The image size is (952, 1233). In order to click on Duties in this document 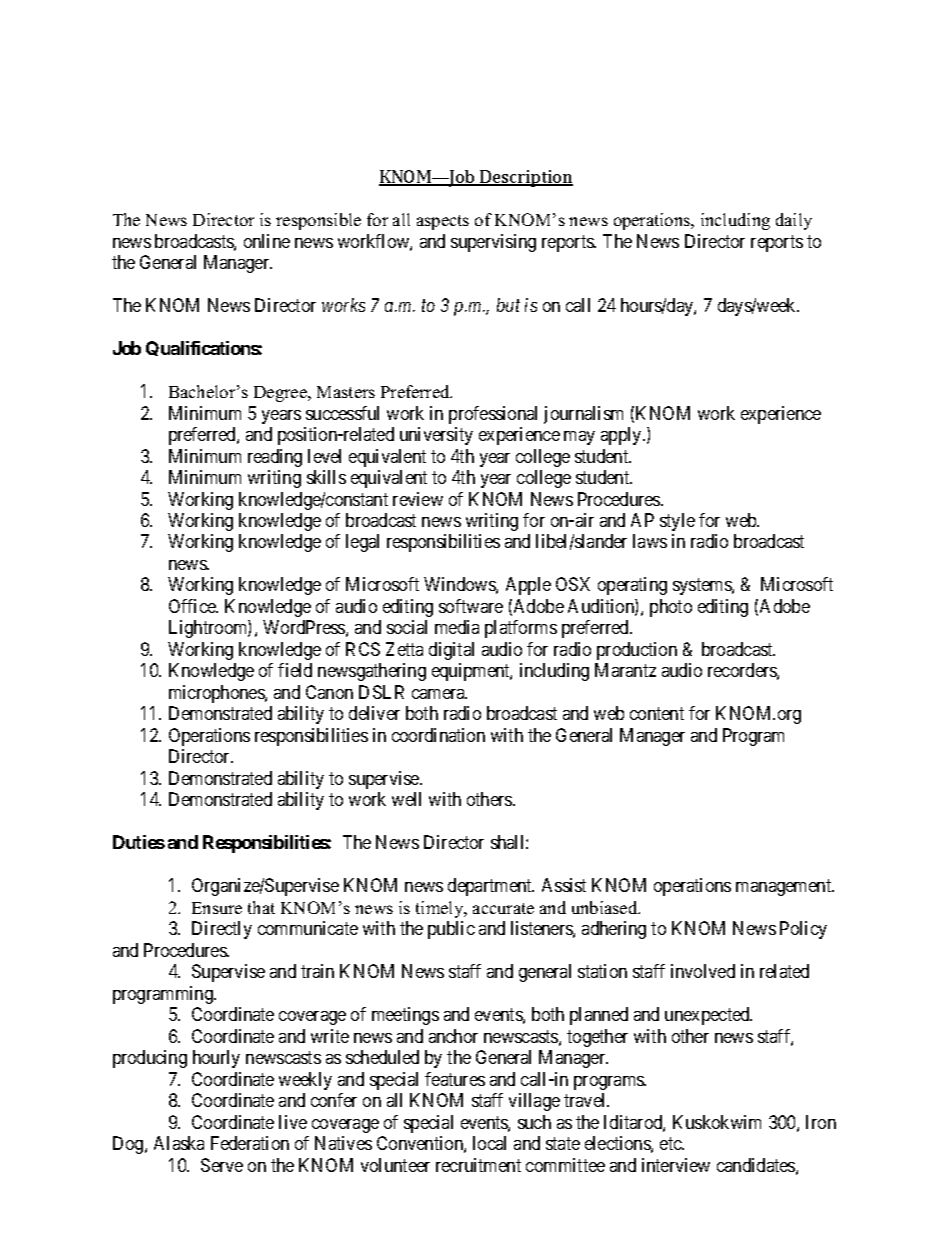, I will do `click(139, 842)`.
